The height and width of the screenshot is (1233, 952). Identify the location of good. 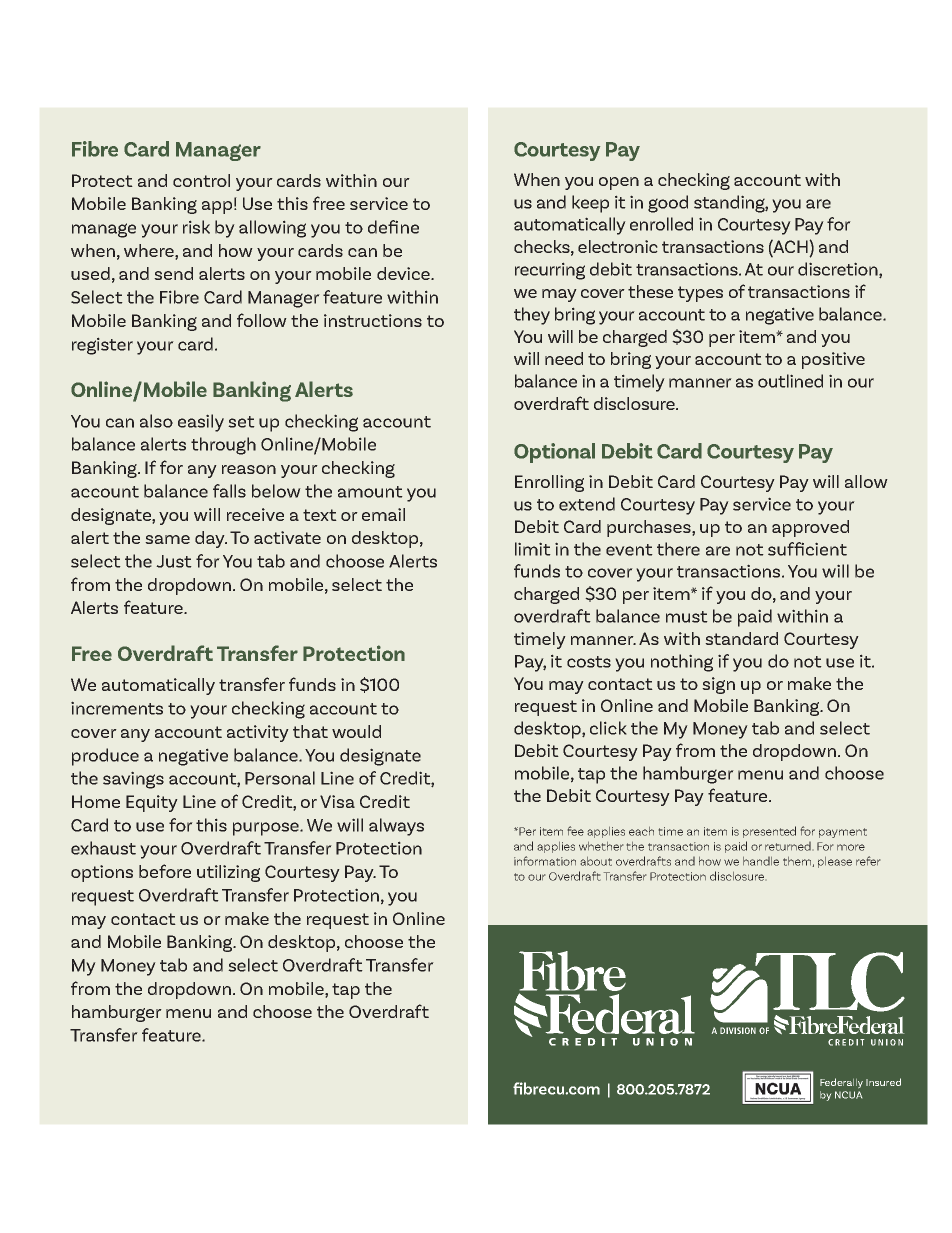
(668, 204).
